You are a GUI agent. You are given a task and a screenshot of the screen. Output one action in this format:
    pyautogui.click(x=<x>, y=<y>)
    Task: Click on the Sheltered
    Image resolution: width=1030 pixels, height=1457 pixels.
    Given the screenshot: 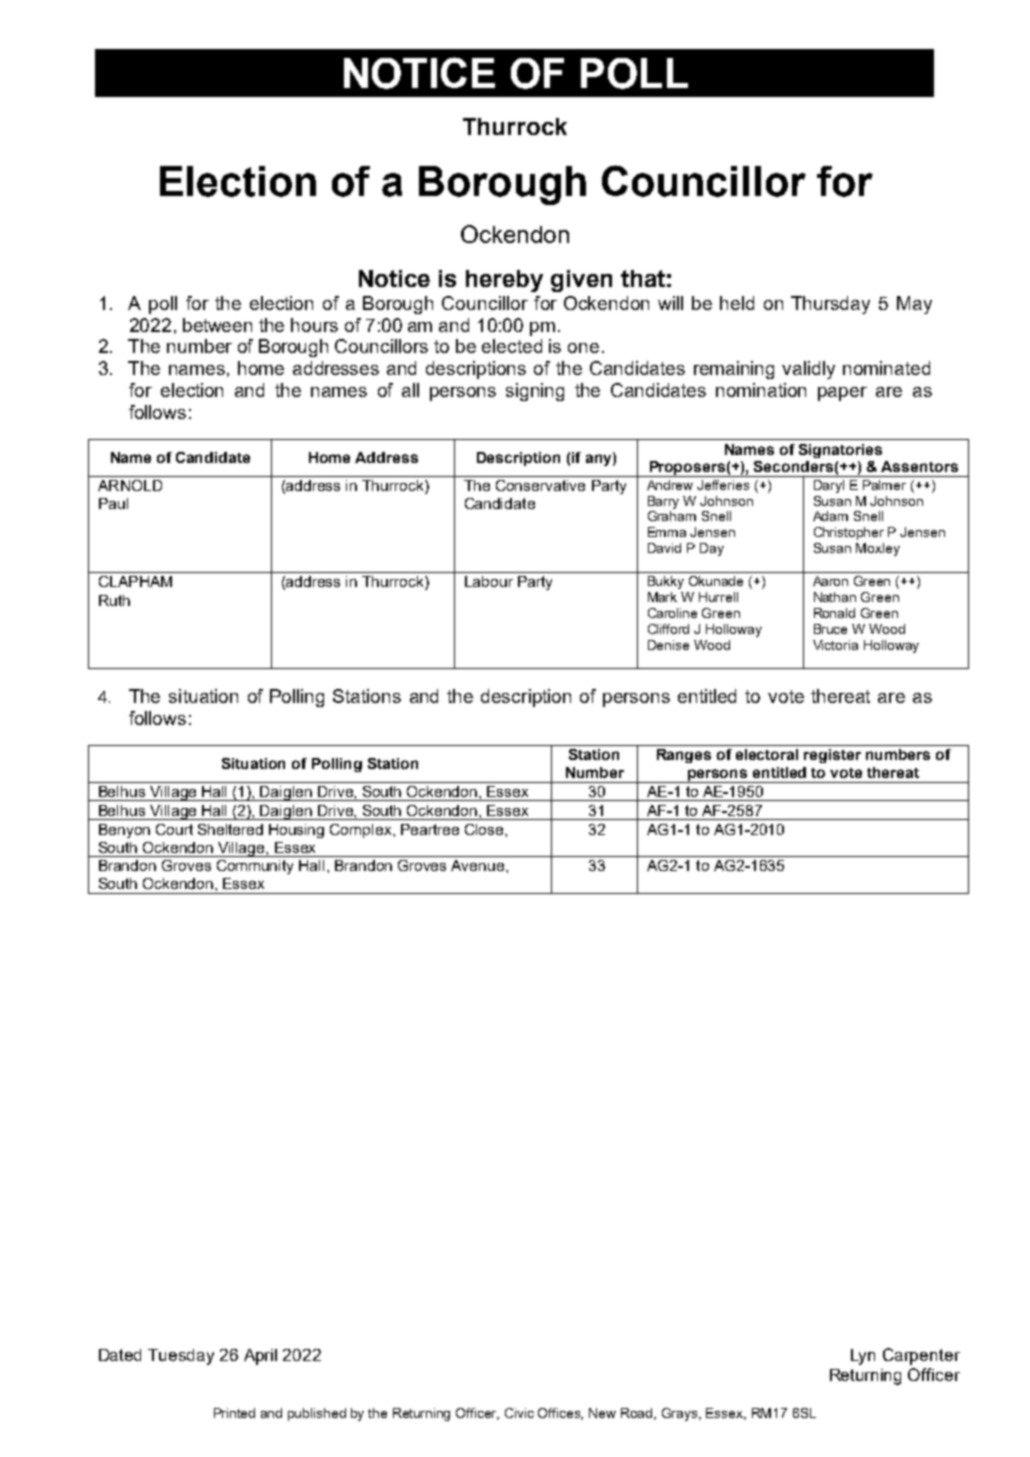 What is the action you would take?
    pyautogui.click(x=230, y=829)
